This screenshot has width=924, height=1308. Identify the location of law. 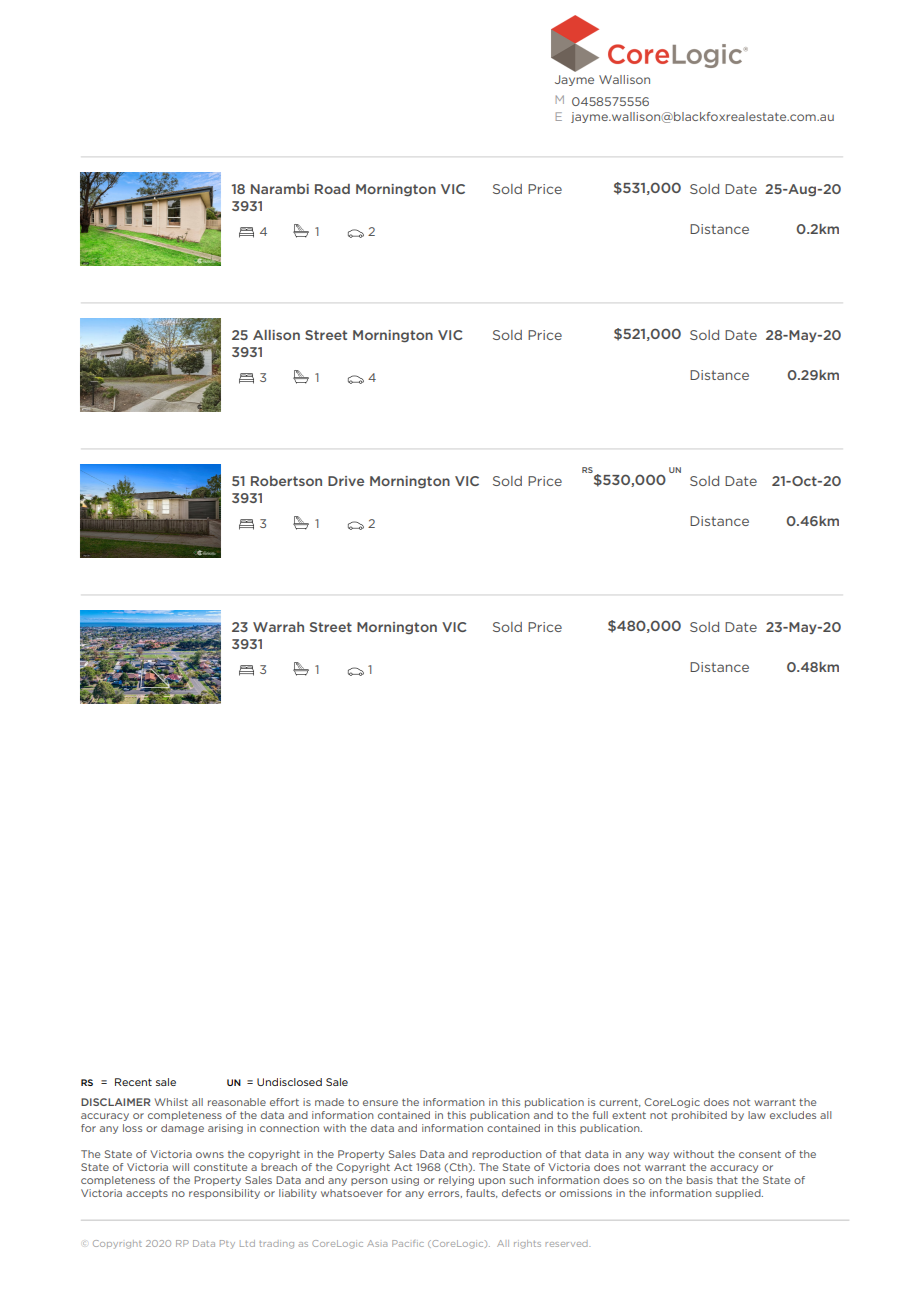
(757, 1115).
